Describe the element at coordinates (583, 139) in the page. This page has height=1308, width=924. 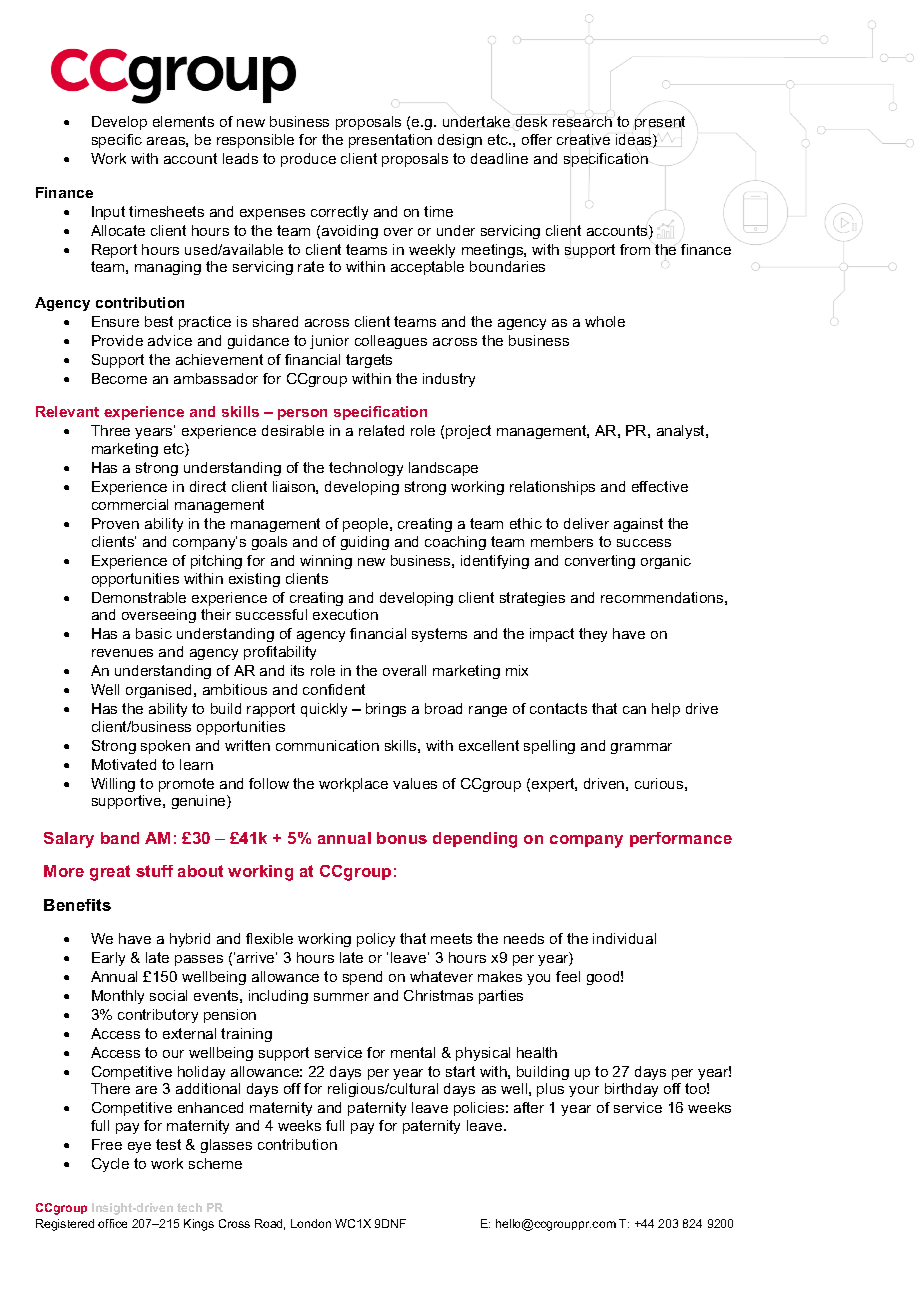
I see `creative` at that location.
